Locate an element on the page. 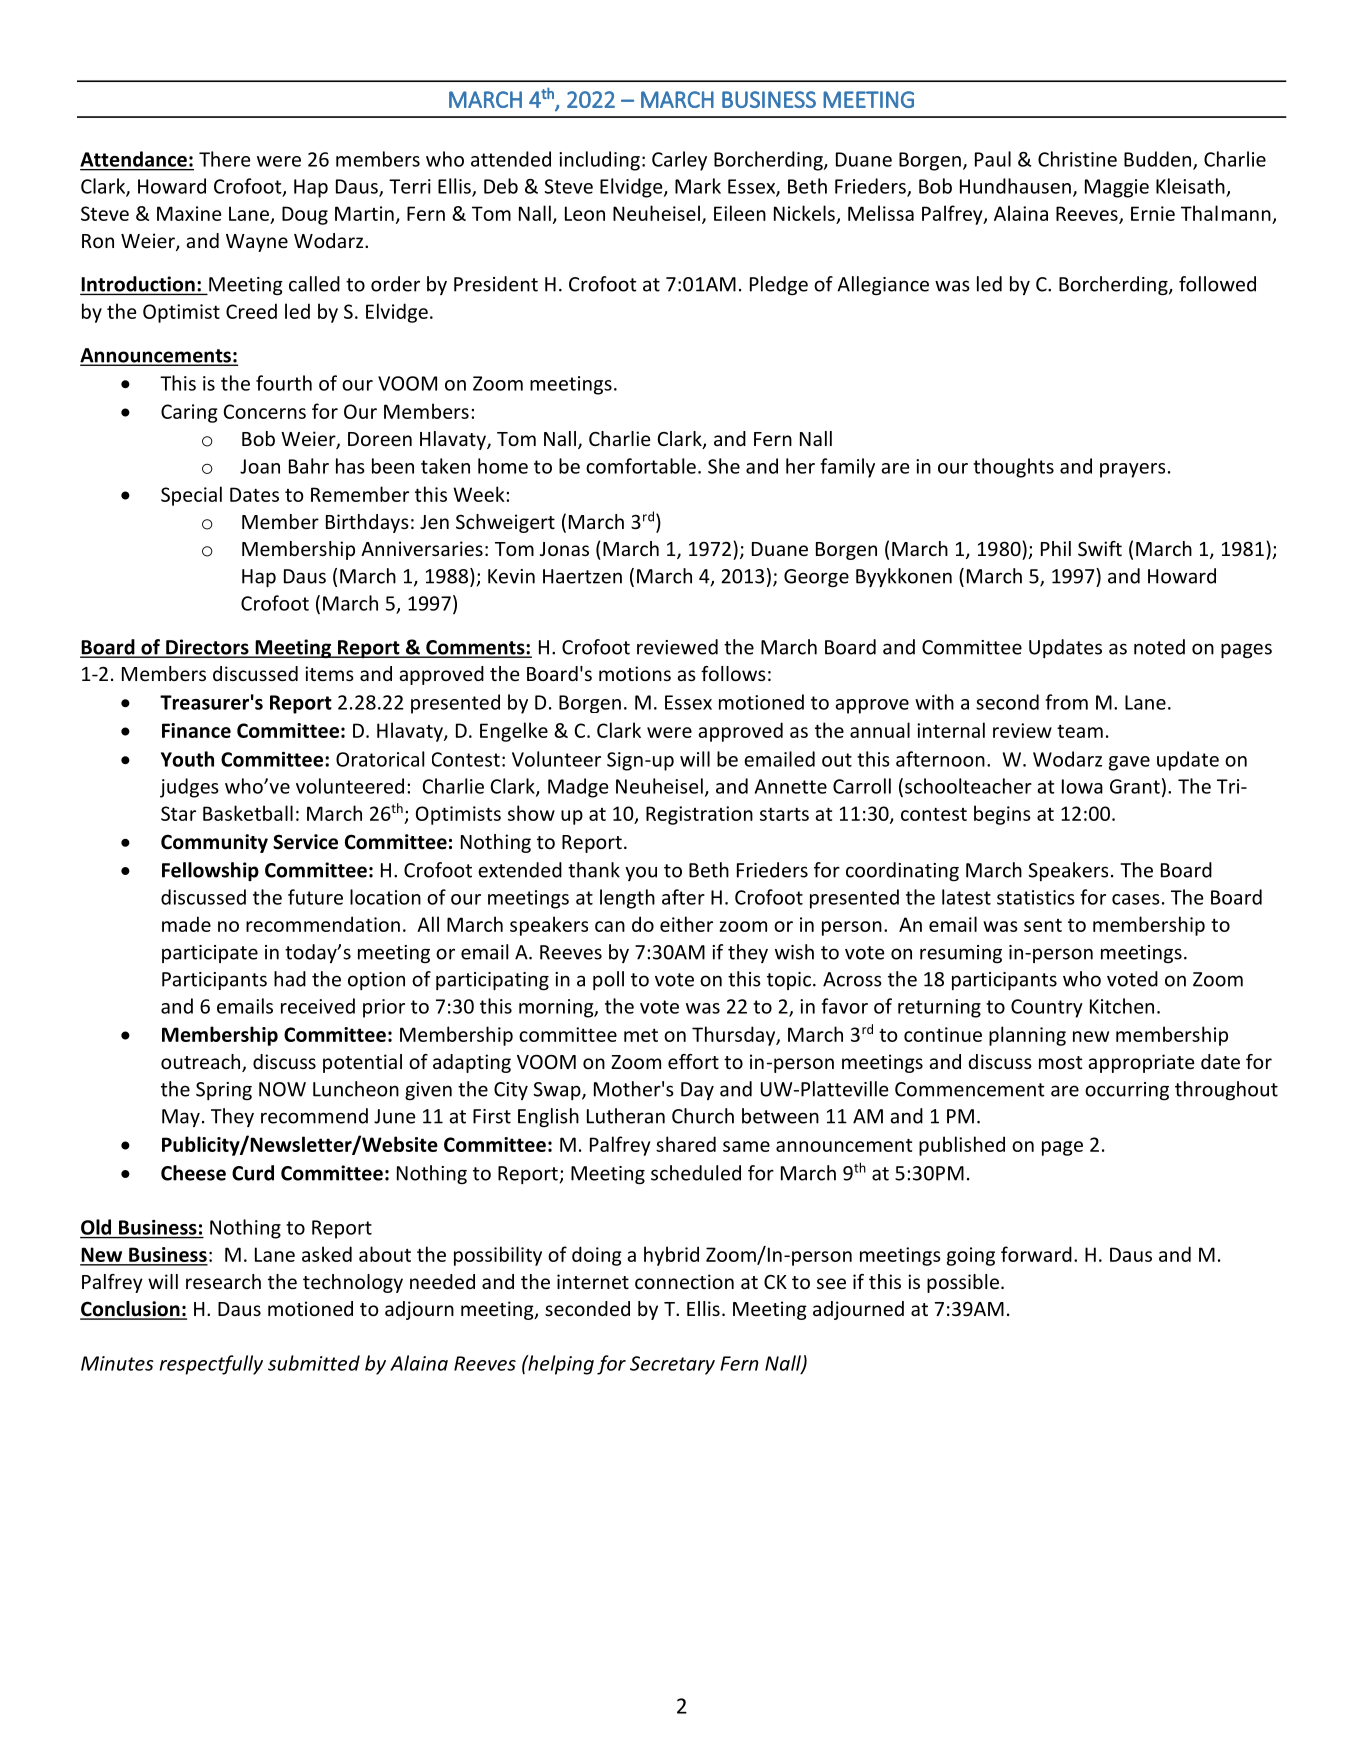  Mark is located at coordinates (698, 186).
